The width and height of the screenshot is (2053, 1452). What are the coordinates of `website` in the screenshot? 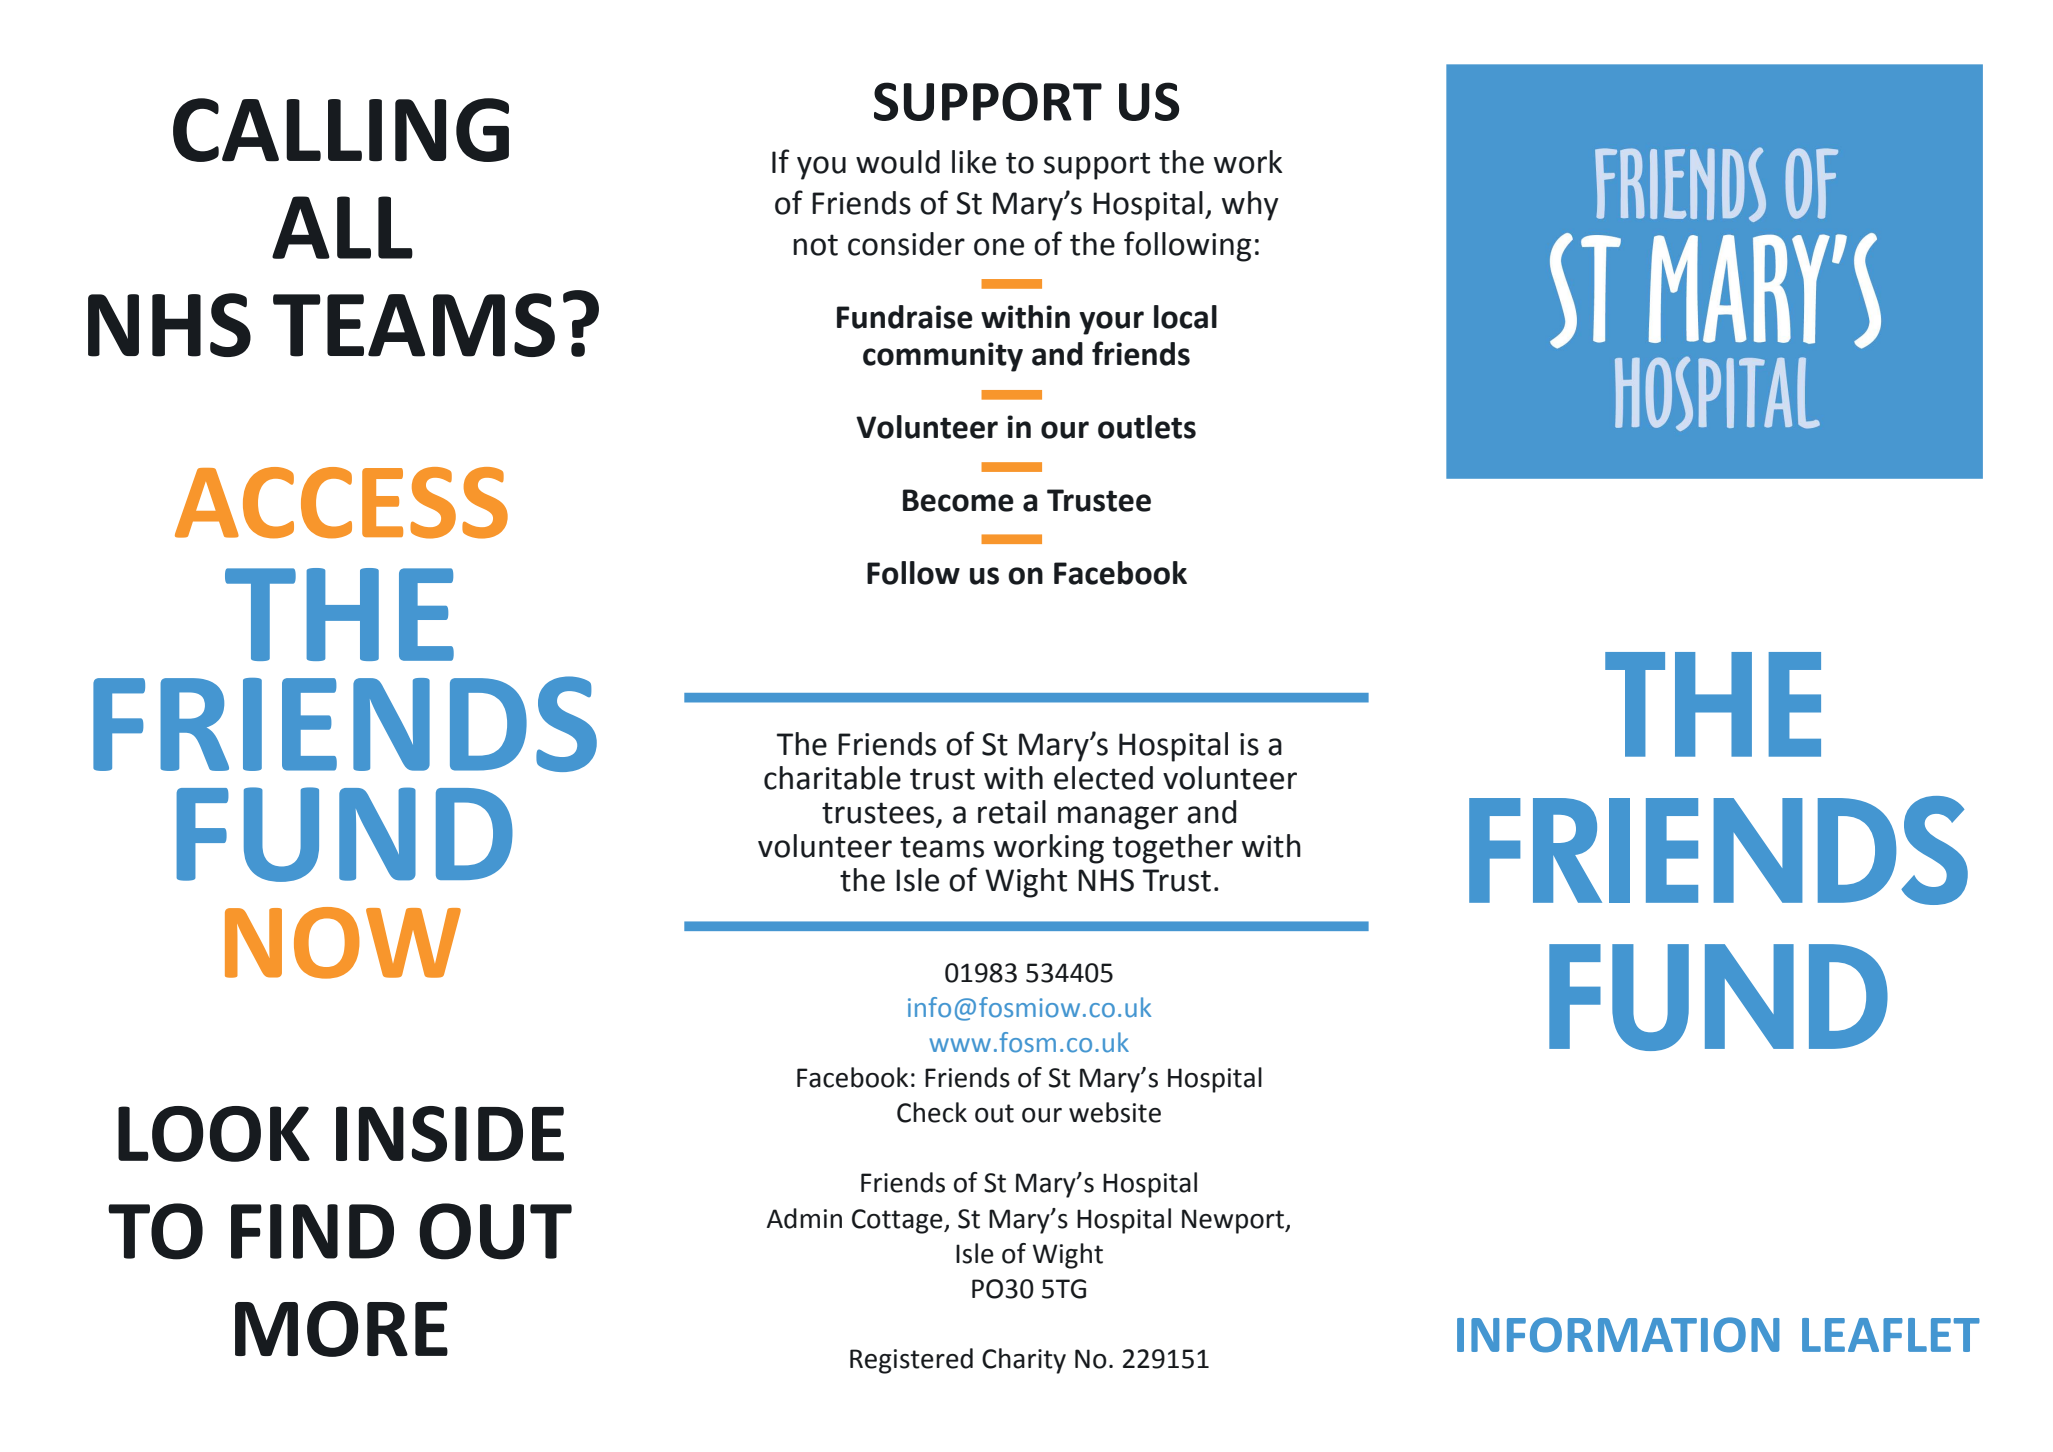 It's located at (1115, 1112).
